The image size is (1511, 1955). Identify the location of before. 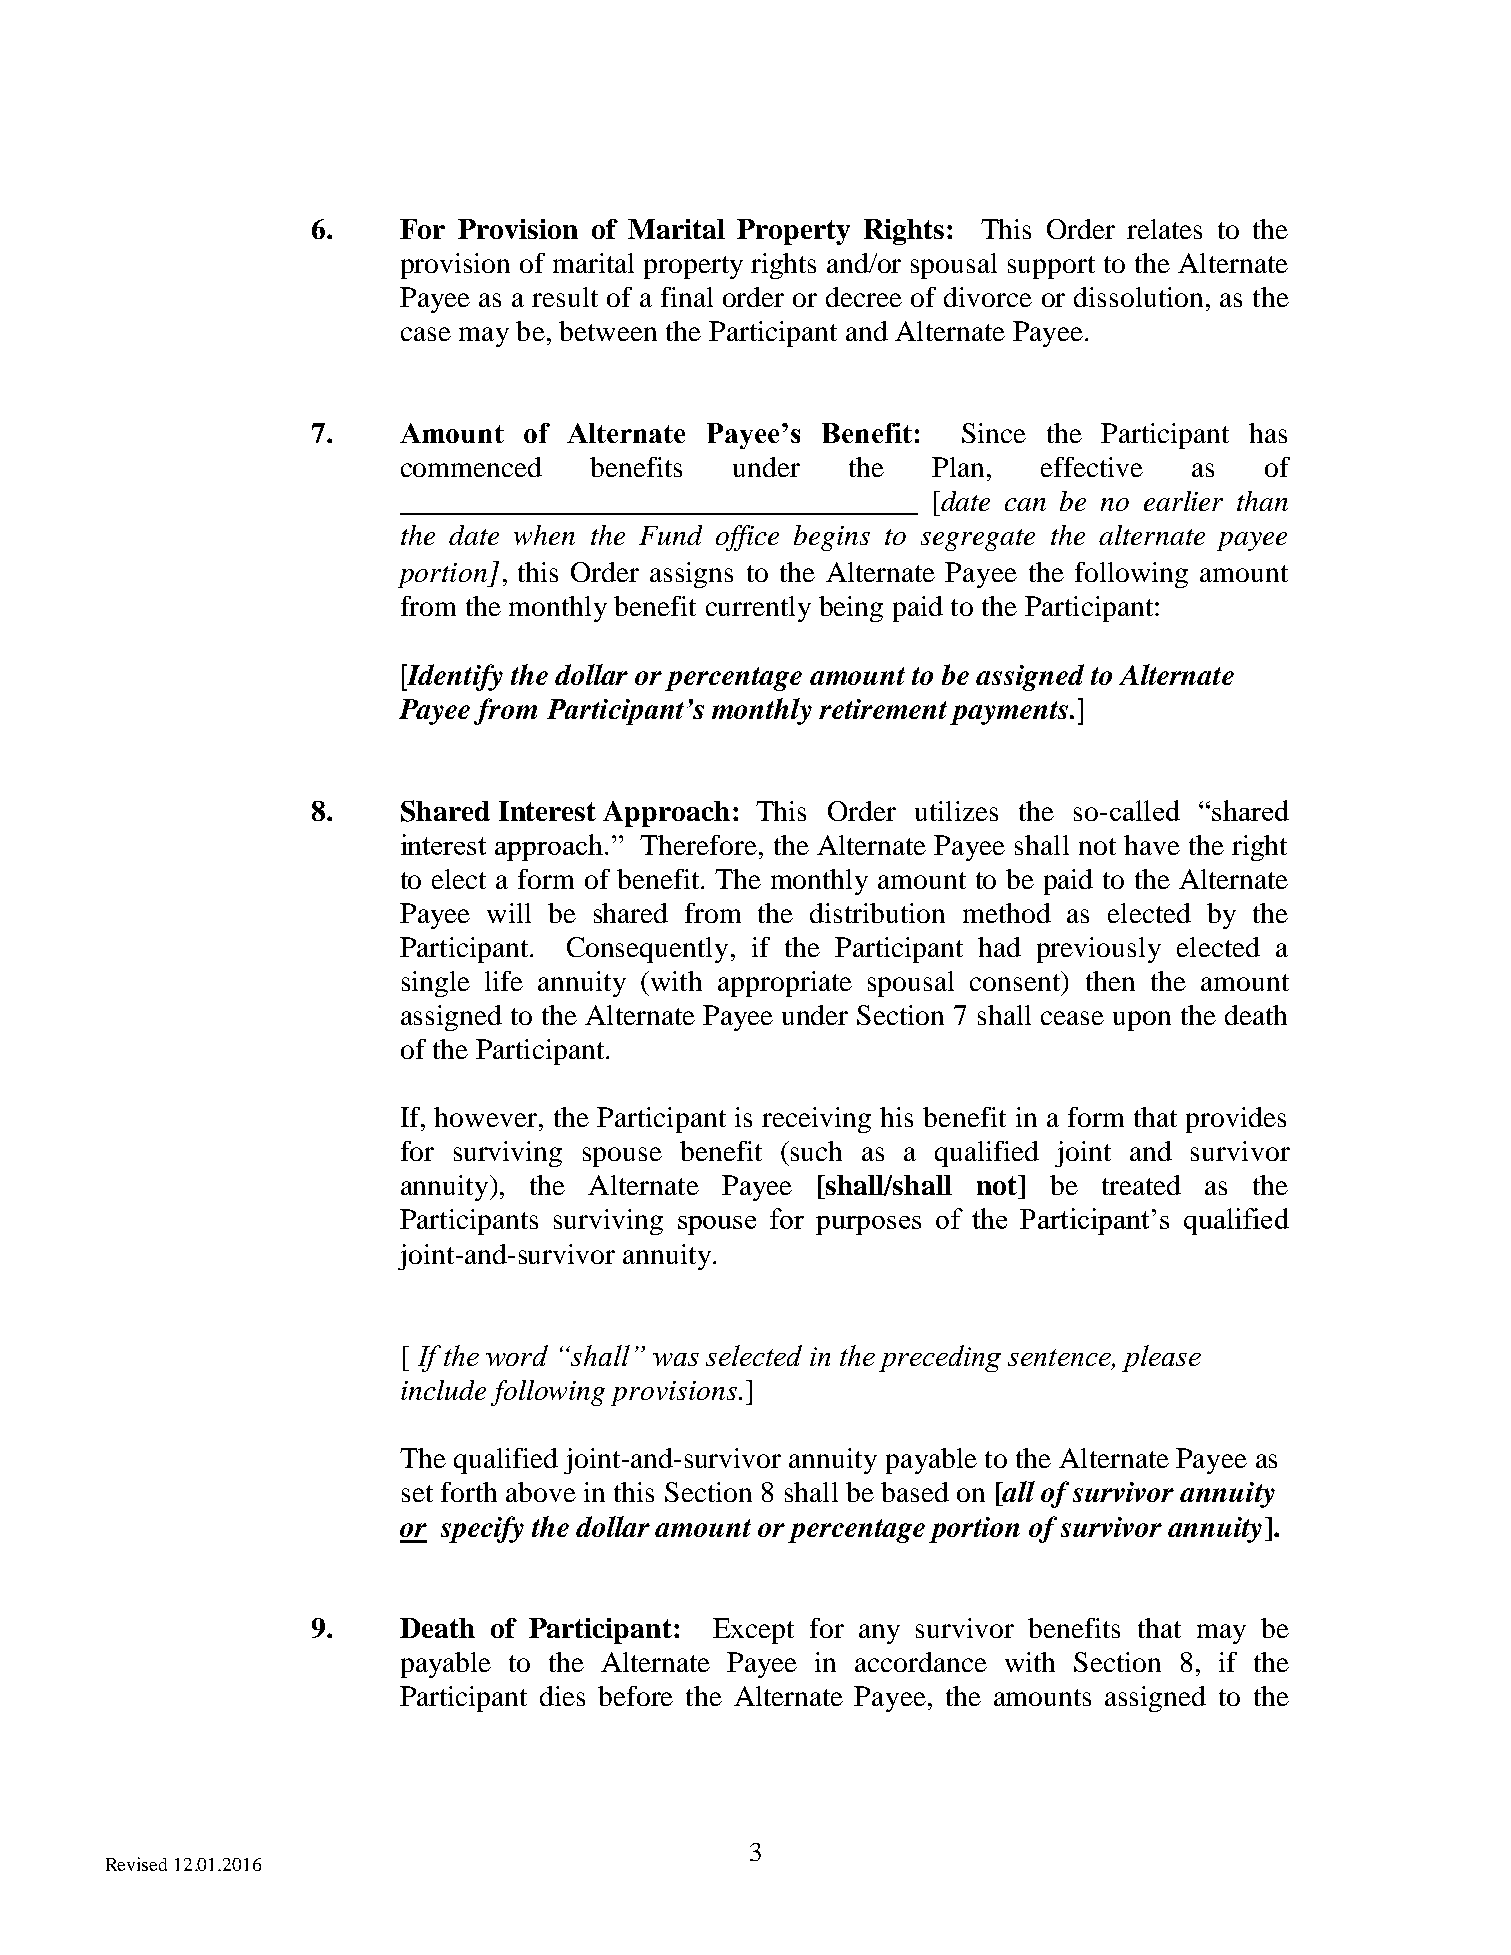
(635, 1696).
